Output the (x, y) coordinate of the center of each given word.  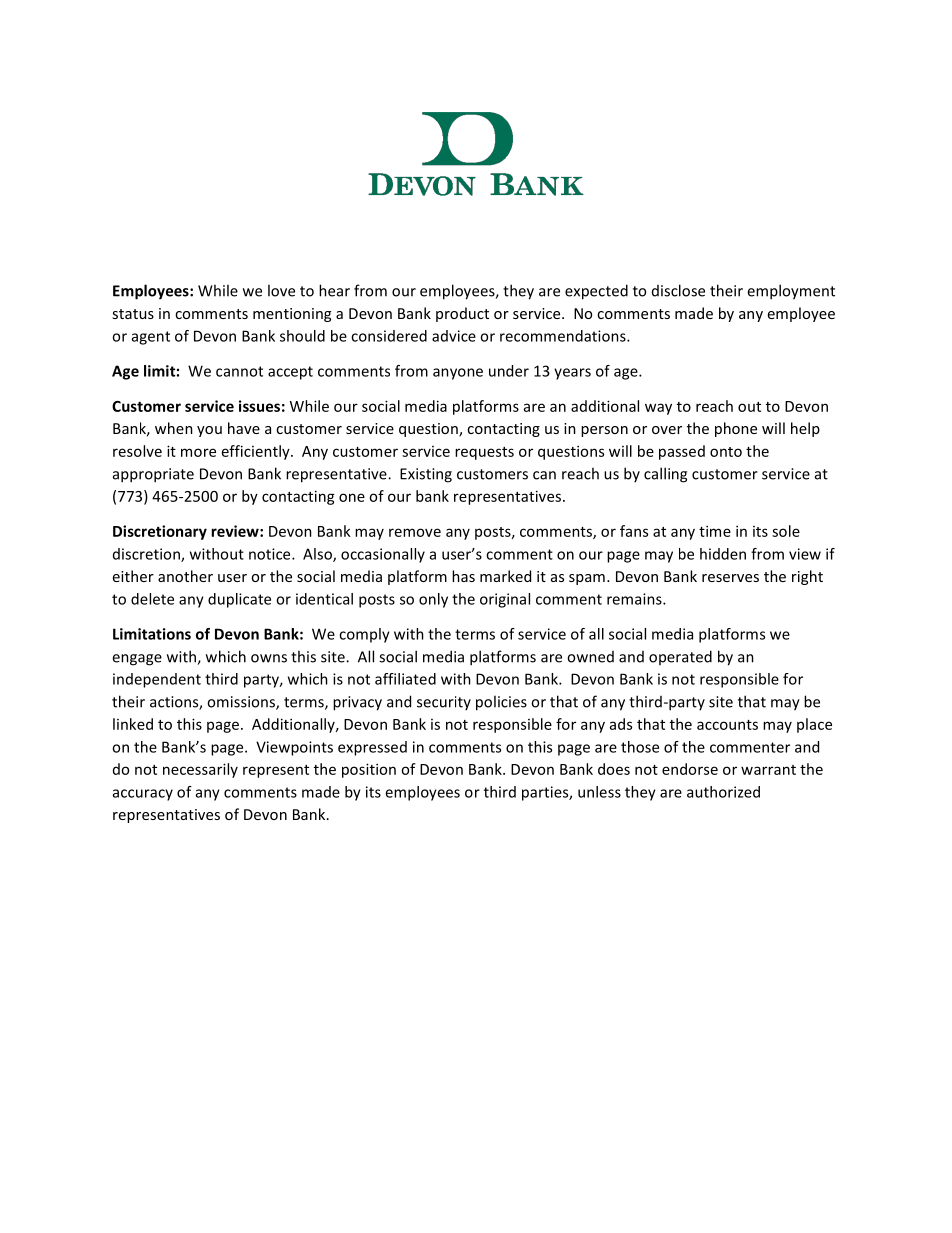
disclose (678, 290)
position (369, 770)
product (462, 314)
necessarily (200, 770)
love (281, 290)
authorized (723, 792)
